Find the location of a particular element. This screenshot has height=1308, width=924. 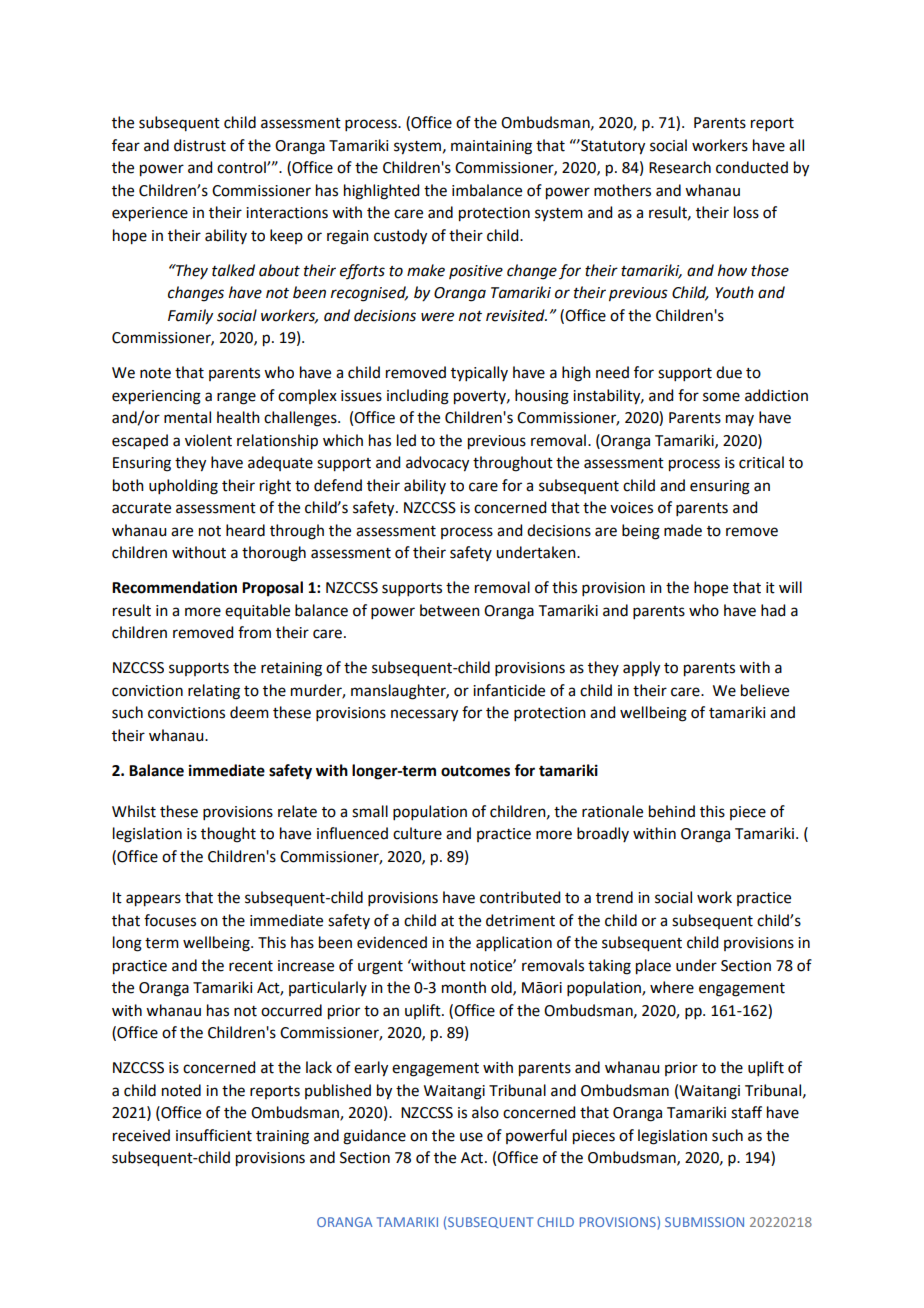

also is located at coordinates (485, 1112).
